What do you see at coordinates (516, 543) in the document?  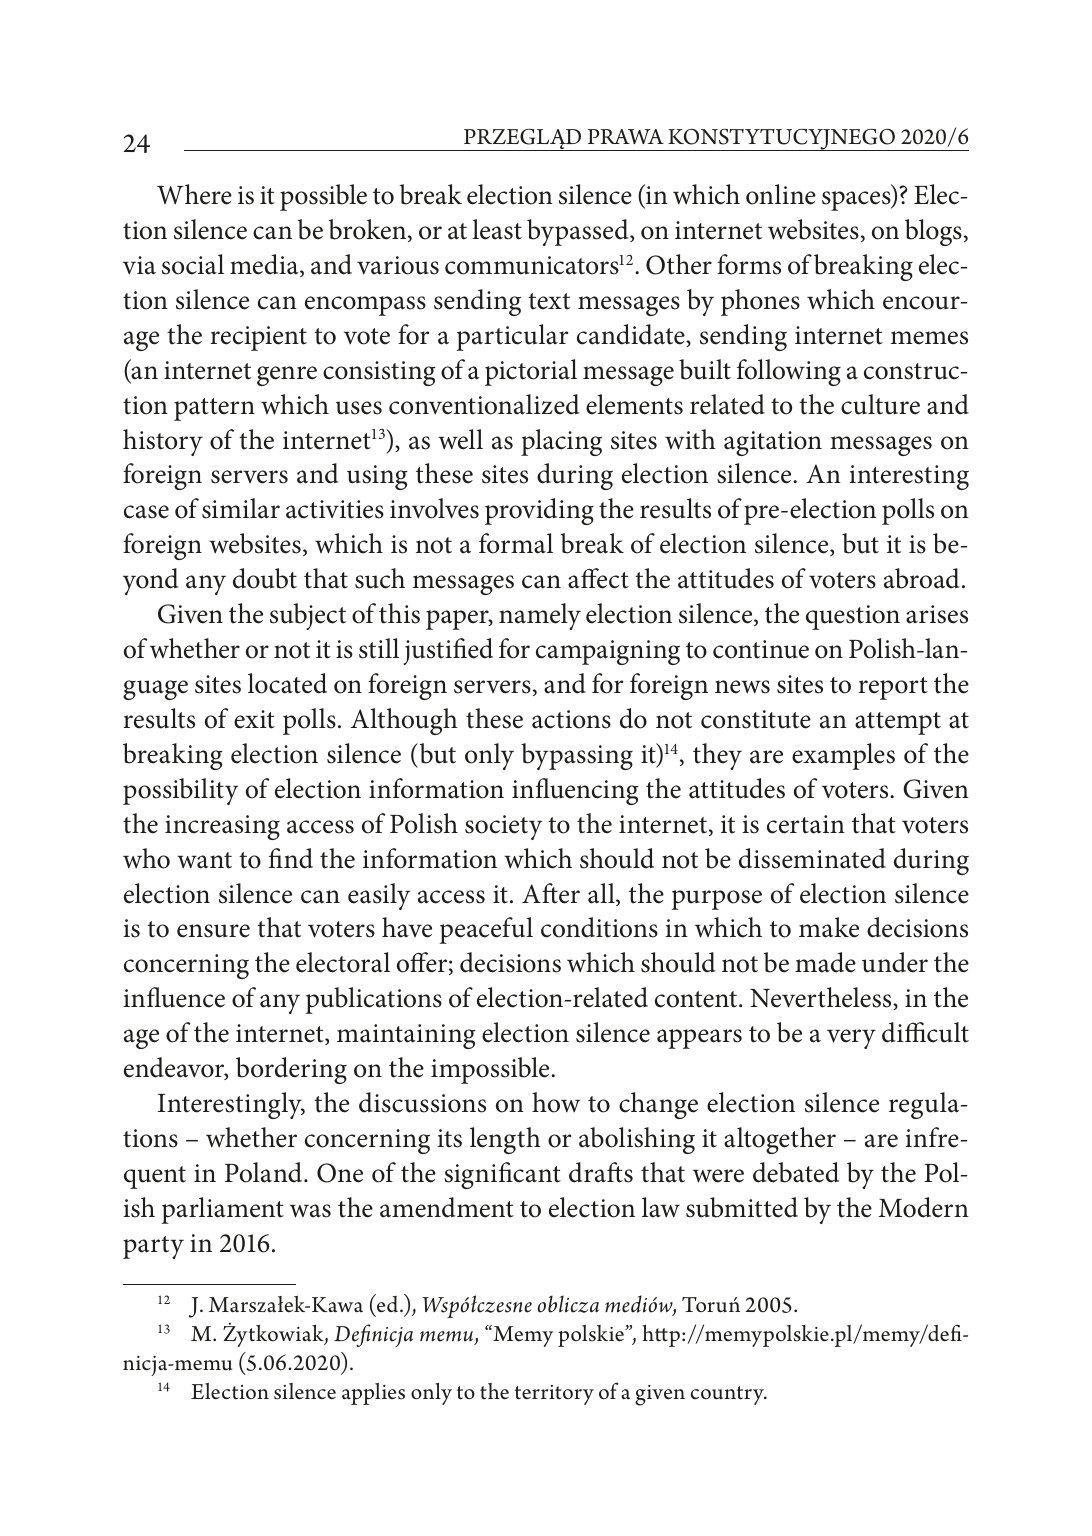 I see `formal` at bounding box center [516, 543].
